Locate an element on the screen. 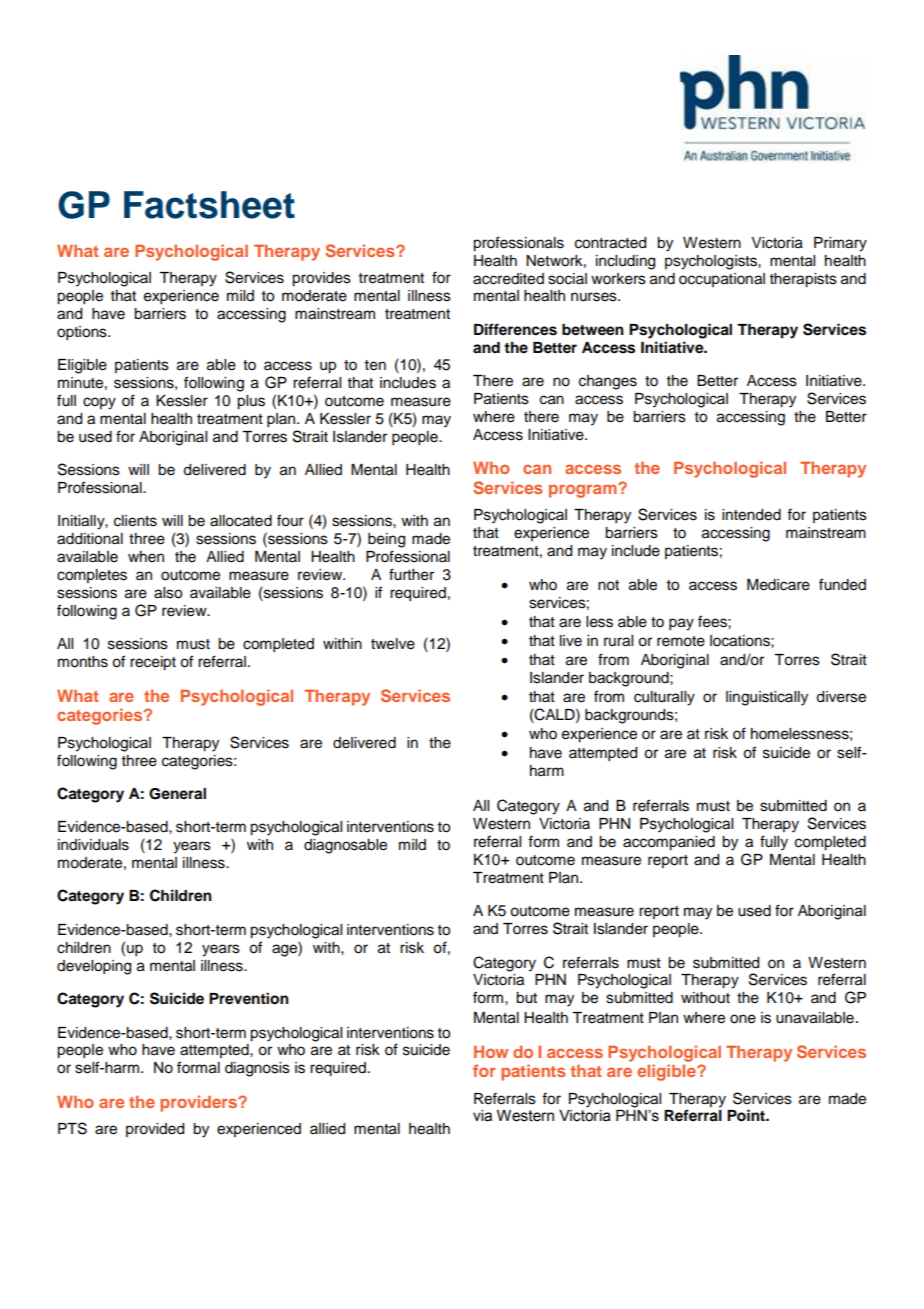 The image size is (924, 1309). providers is located at coordinates (200, 1103).
